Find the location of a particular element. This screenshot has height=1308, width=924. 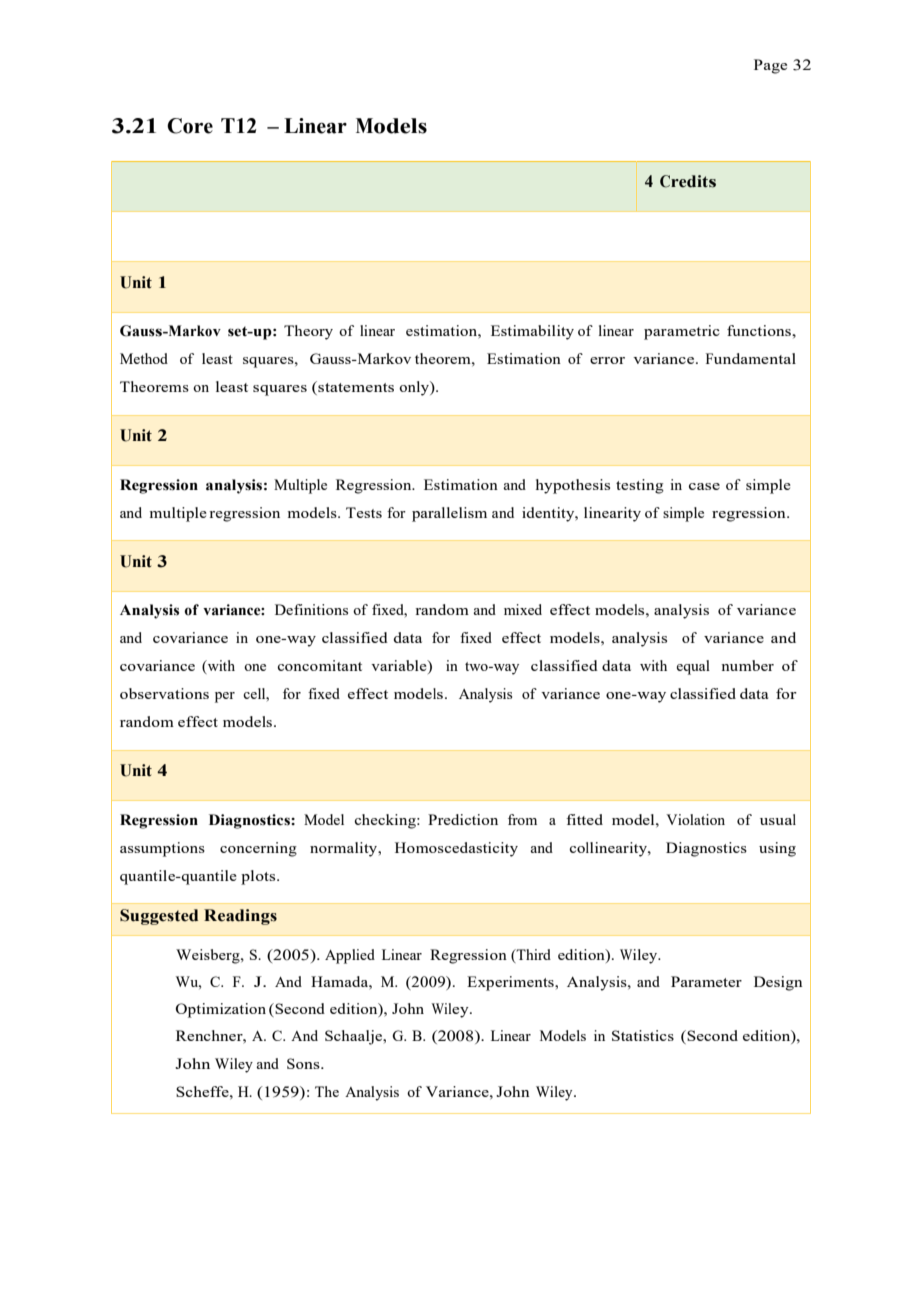

Experiments is located at coordinates (511, 983).
